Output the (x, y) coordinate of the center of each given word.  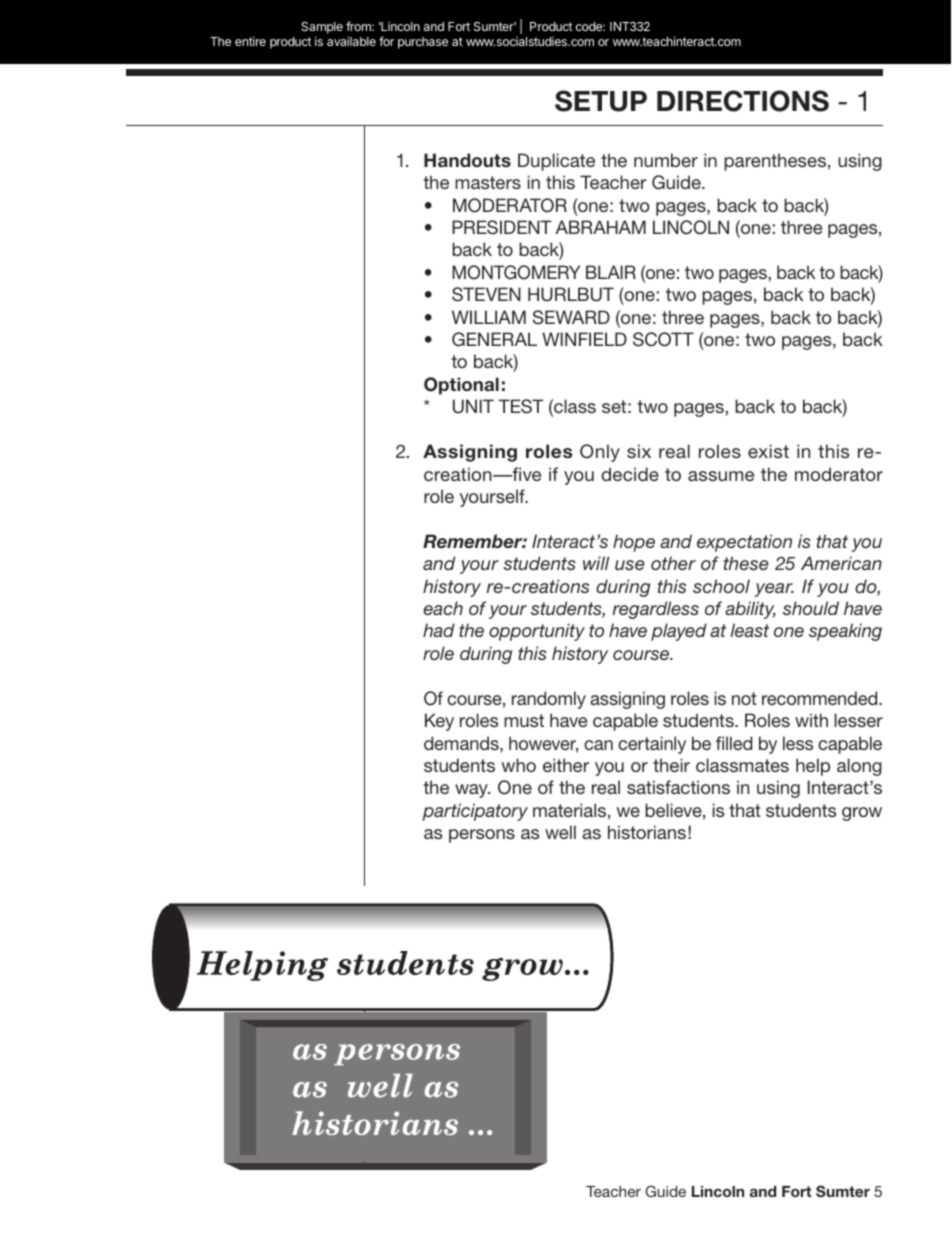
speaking (845, 632)
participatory (475, 812)
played (679, 632)
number (666, 160)
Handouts (467, 160)
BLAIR (611, 272)
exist (768, 451)
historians (647, 832)
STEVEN (486, 294)
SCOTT (663, 339)
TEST (521, 406)
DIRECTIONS (743, 101)
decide (630, 474)
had (439, 630)
